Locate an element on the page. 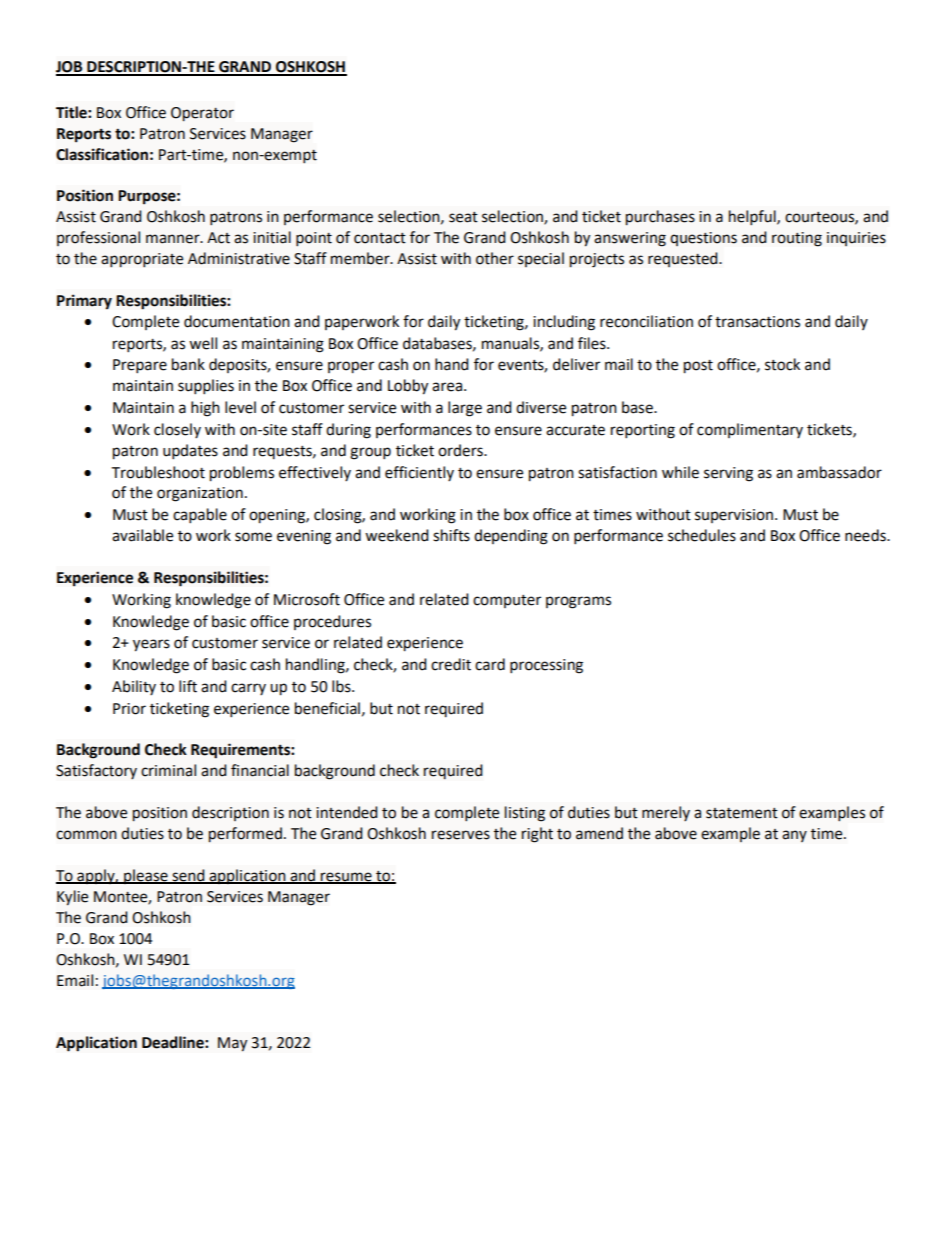 This document has width=952, height=1233. May is located at coordinates (232, 1044).
